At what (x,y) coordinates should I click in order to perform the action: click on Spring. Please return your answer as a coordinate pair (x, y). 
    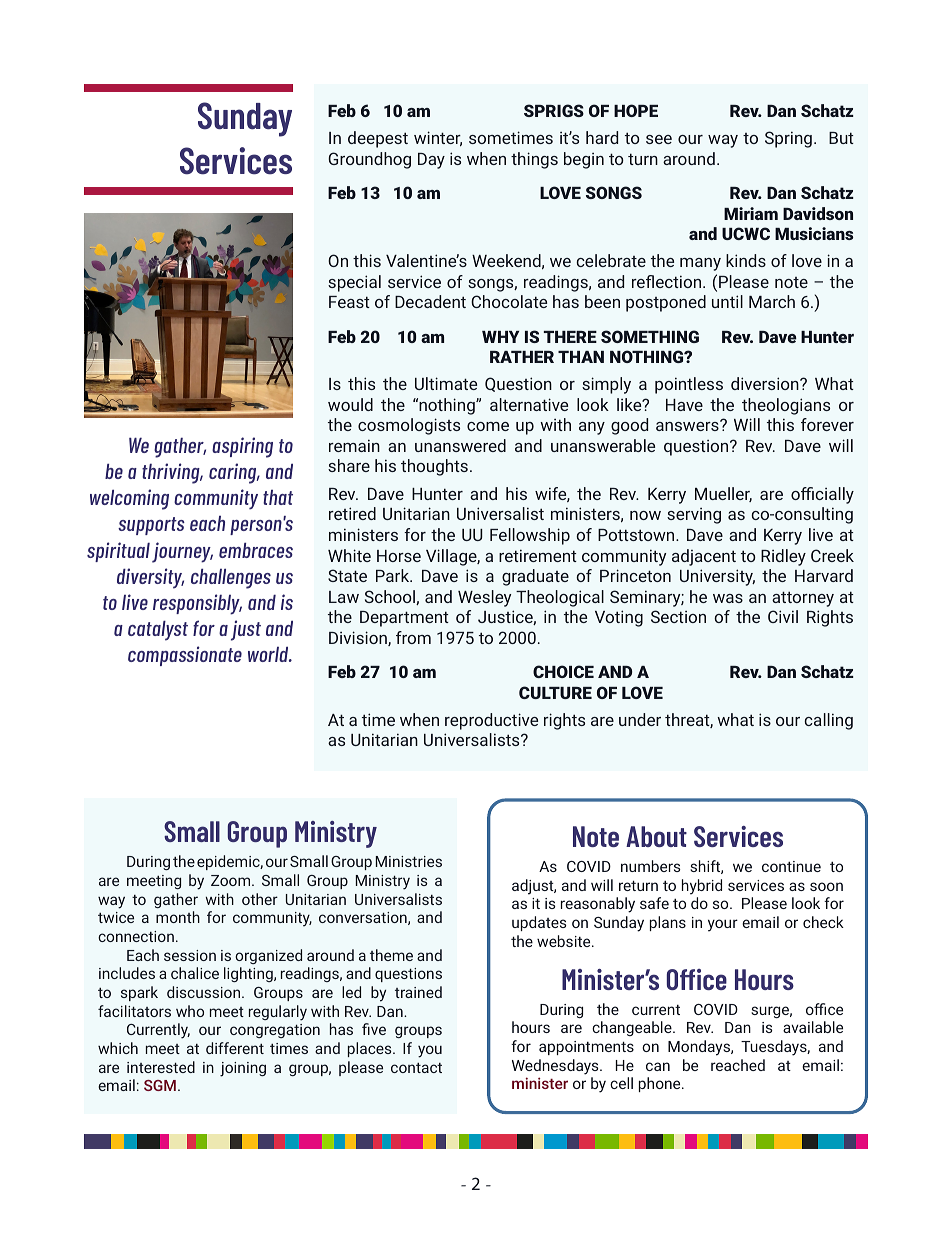
    Looking at the image, I should click on (788, 139).
